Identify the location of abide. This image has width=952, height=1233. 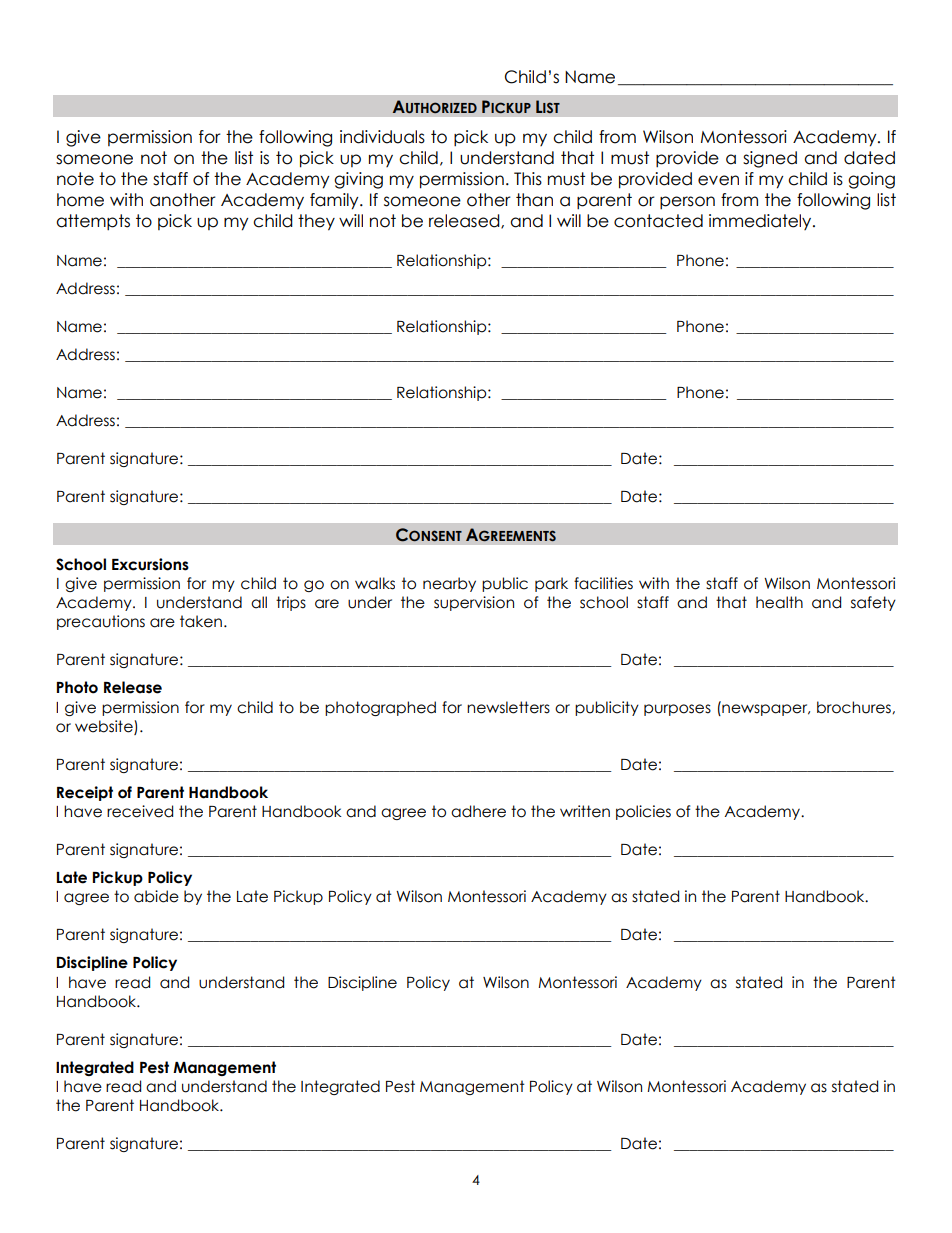
(156, 896).
